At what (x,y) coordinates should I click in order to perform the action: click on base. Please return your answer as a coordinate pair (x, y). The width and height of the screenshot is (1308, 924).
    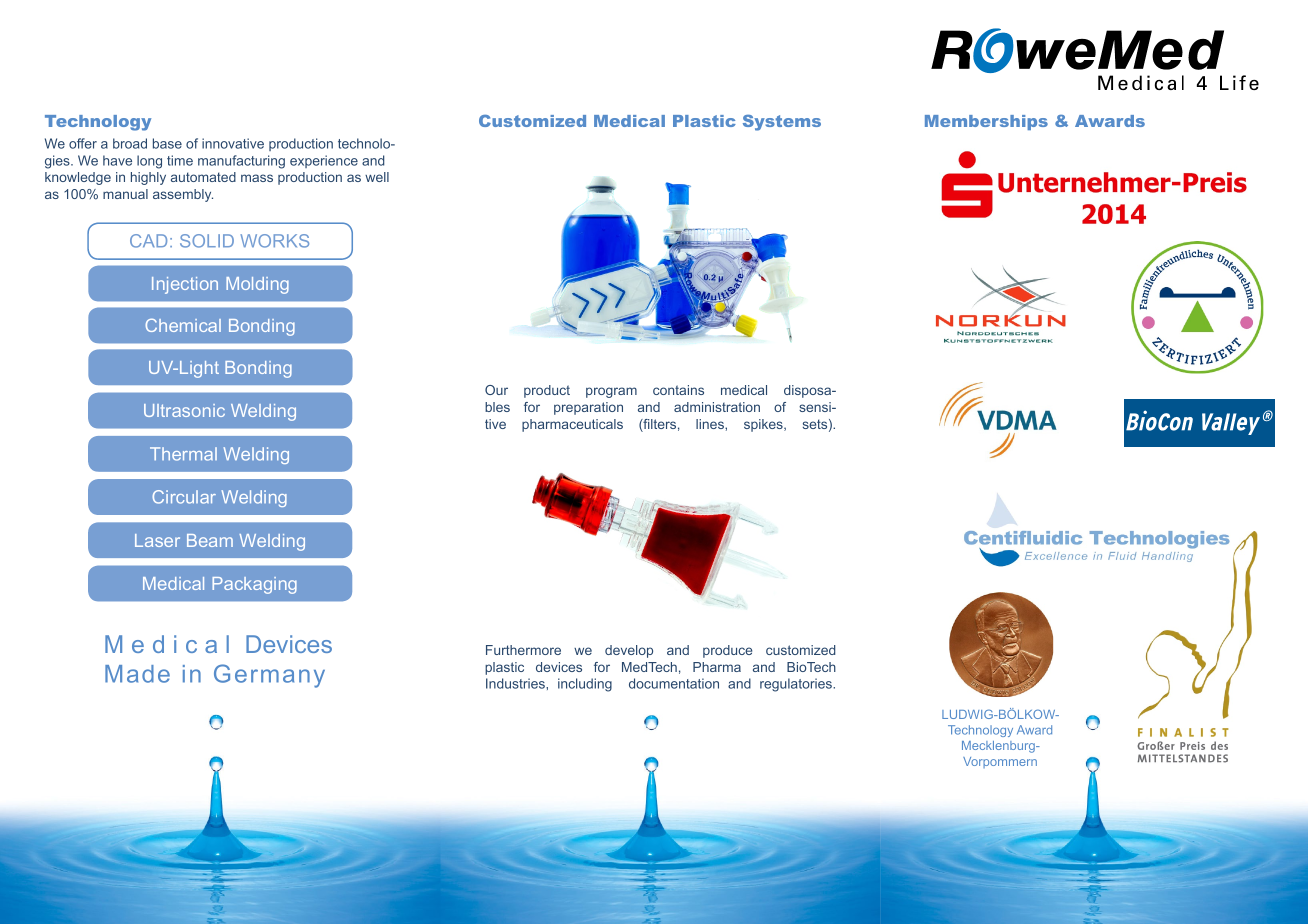
    Looking at the image, I should click on (167, 143).
